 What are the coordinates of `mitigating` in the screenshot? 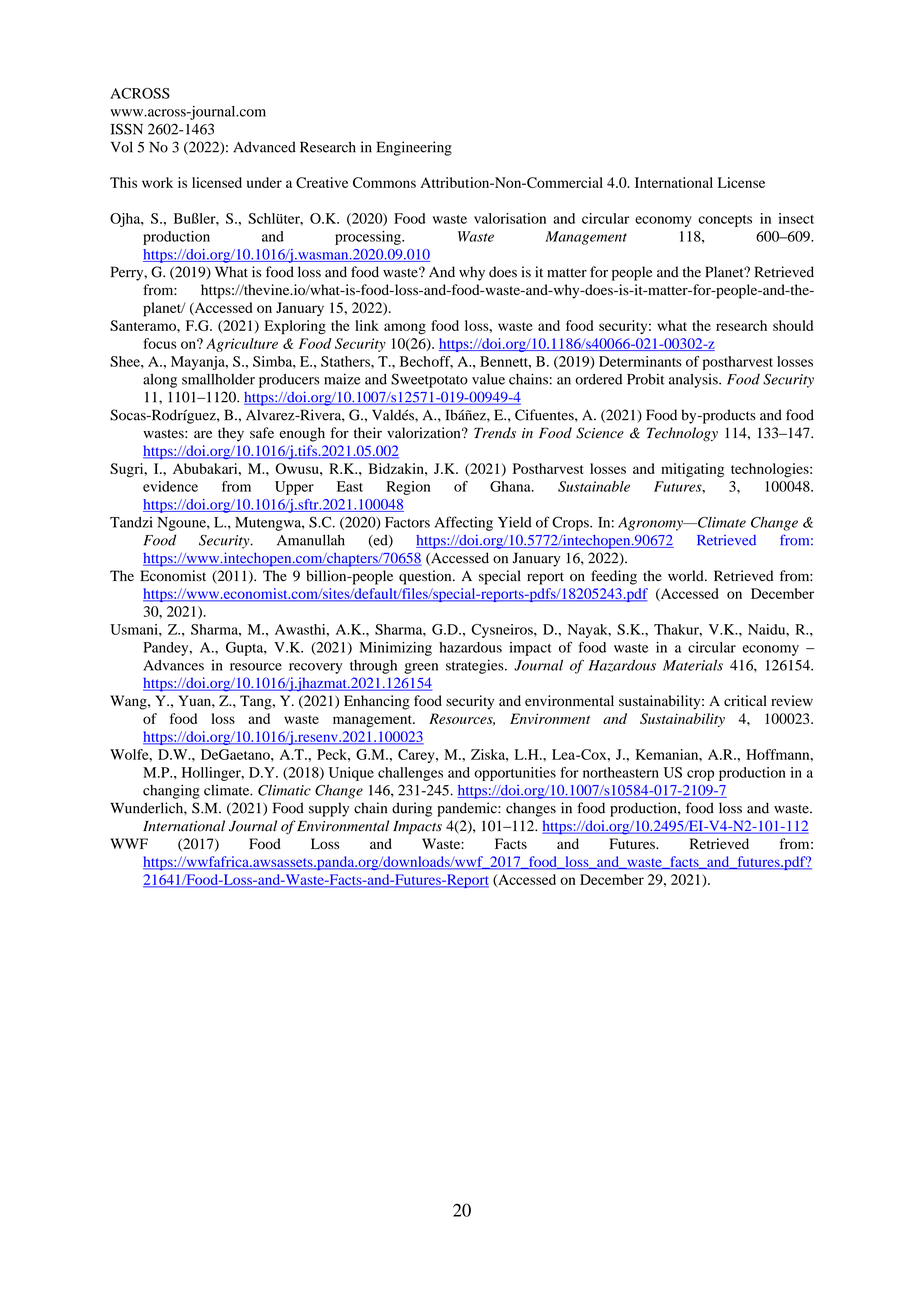 It's located at (692, 470).
